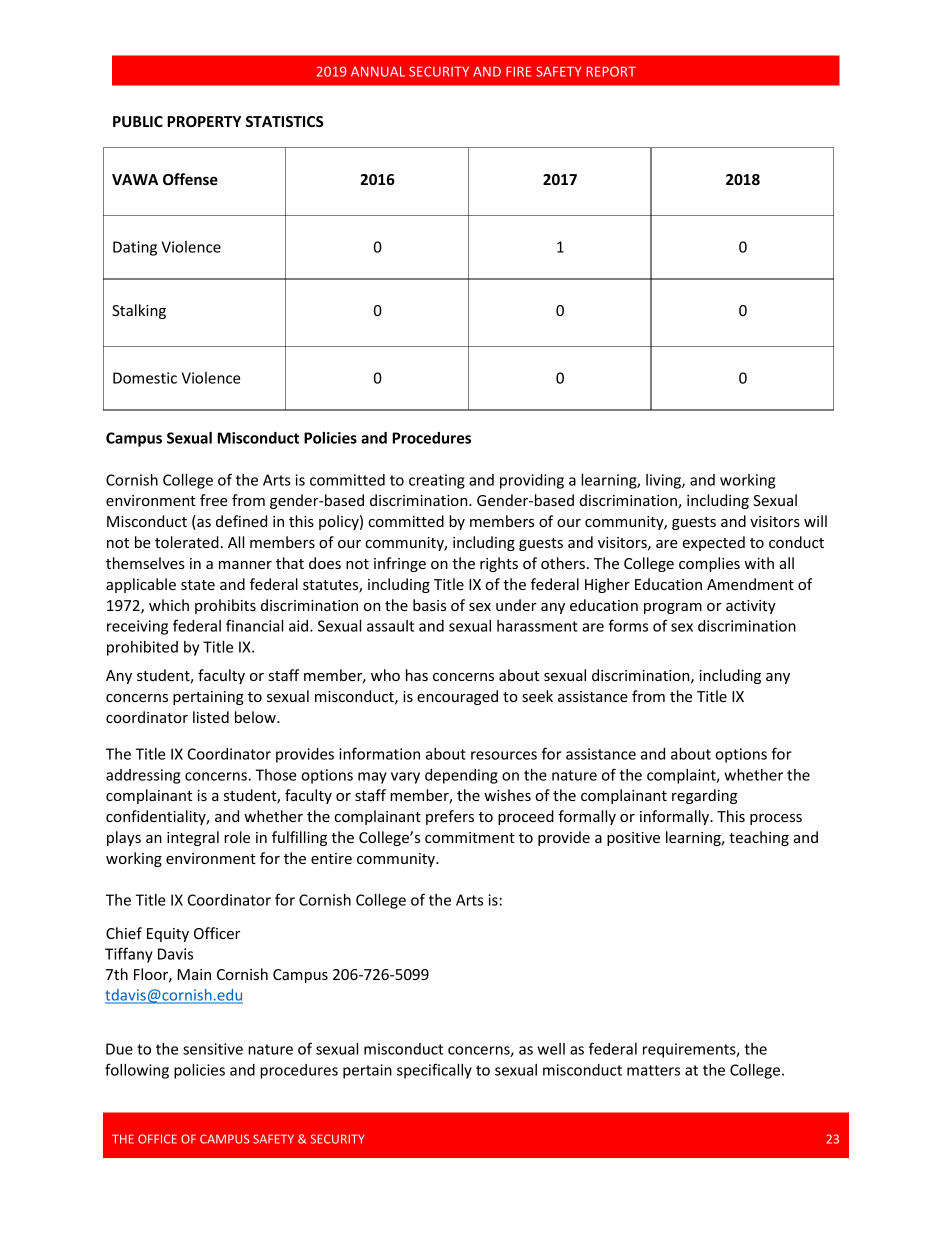  What do you see at coordinates (518, 71) in the screenshot?
I see `FIRE` at bounding box center [518, 71].
